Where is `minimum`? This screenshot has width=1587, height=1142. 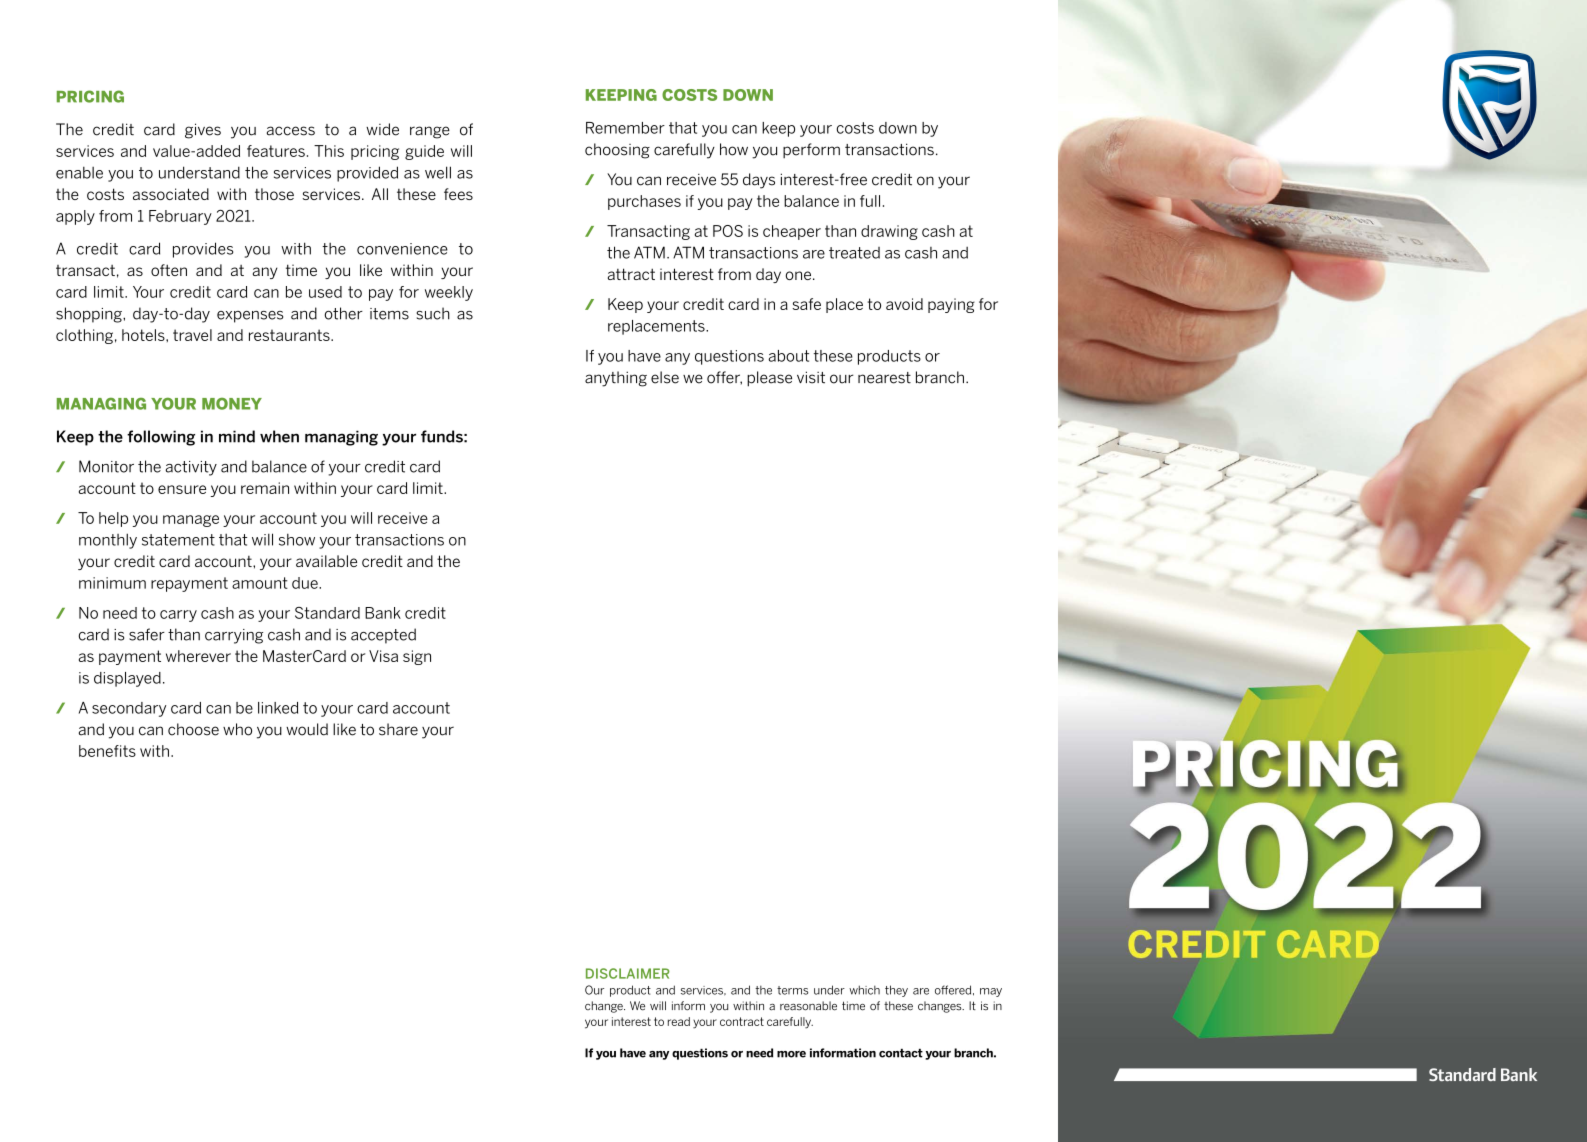 minimum is located at coordinates (112, 583).
